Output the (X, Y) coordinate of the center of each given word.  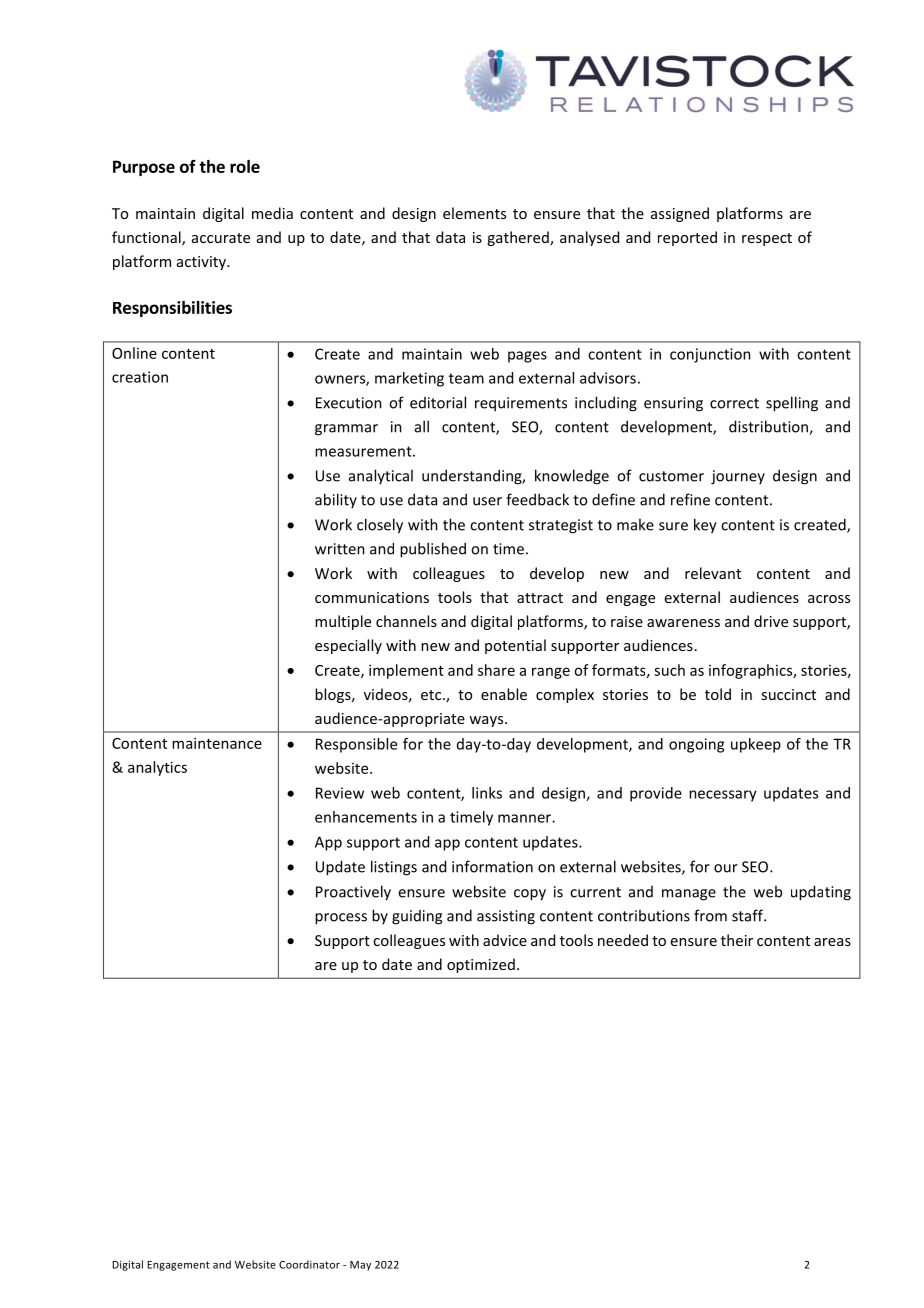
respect (767, 239)
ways (487, 721)
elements (474, 213)
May (360, 1266)
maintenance (217, 743)
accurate (221, 238)
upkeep (756, 745)
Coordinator (309, 1264)
